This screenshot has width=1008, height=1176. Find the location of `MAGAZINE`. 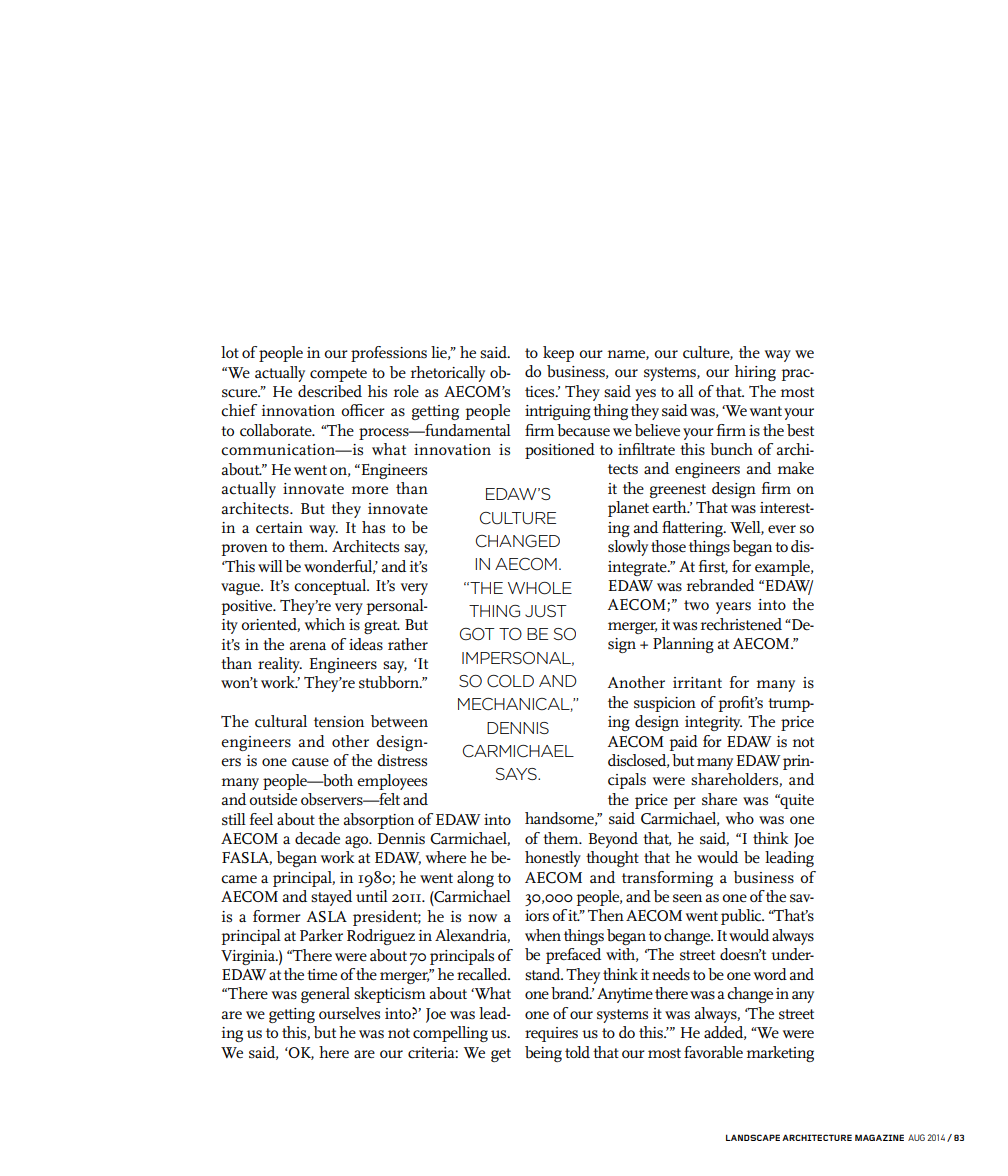

MAGAZINE is located at coordinates (879, 1137).
